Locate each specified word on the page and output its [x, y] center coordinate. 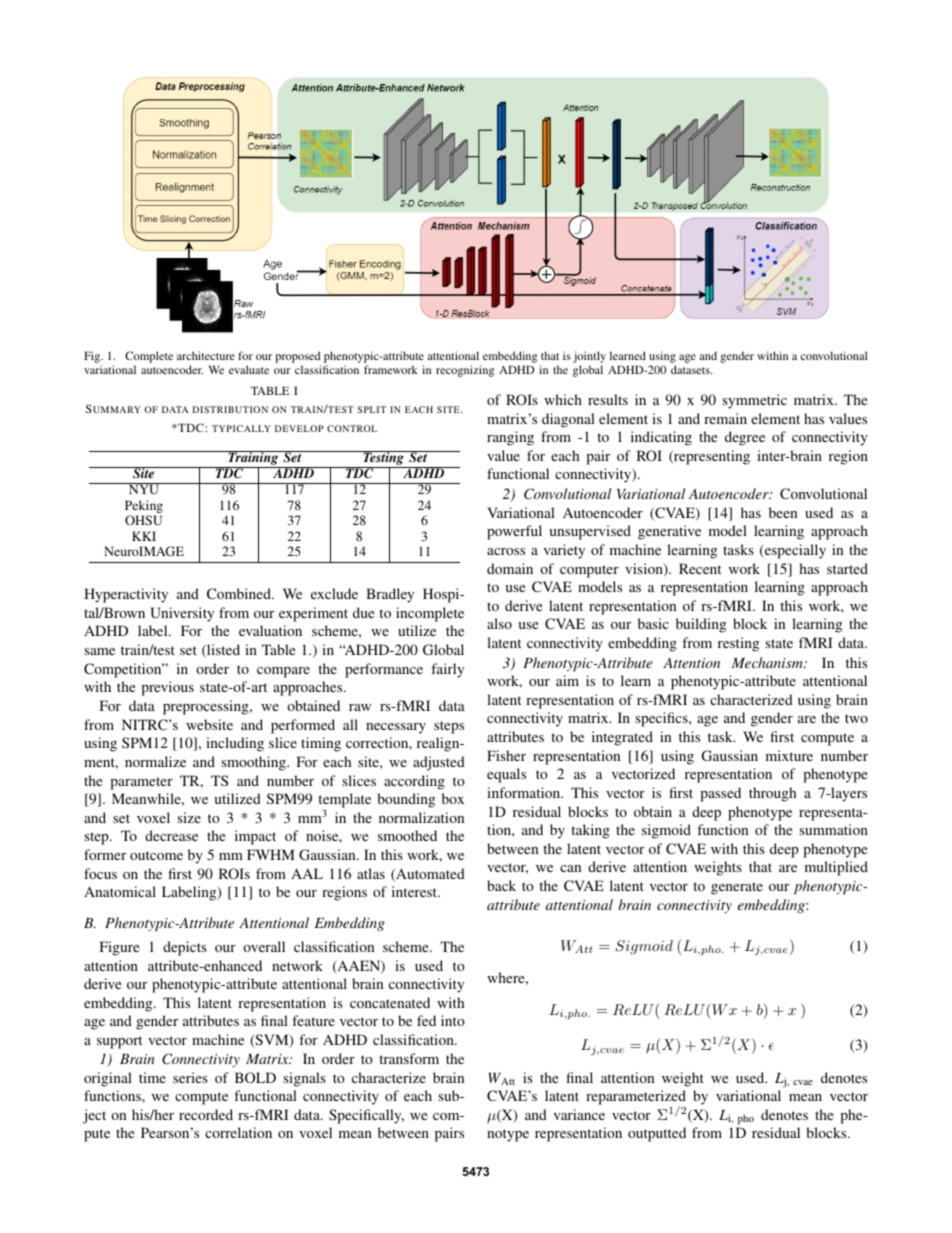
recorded [206, 1114]
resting [738, 644]
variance [579, 1114]
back [501, 885]
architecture [206, 355]
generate [737, 888]
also [499, 623]
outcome [156, 855]
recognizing [465, 371]
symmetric [754, 401]
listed [222, 651]
